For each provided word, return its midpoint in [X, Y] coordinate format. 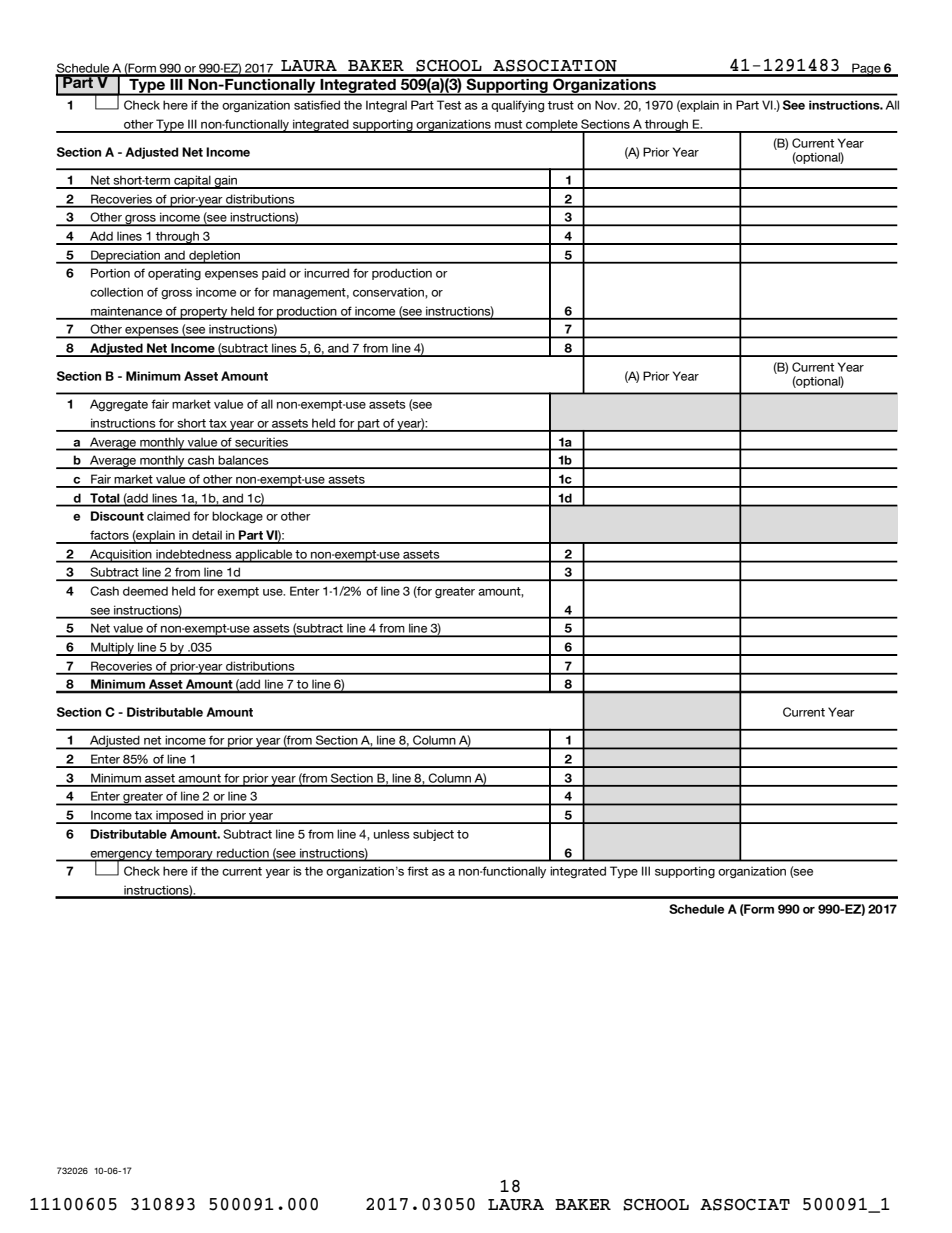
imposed [180, 817]
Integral [386, 106]
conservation [389, 292]
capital [192, 182]
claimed [168, 516]
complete [552, 126]
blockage [237, 517]
